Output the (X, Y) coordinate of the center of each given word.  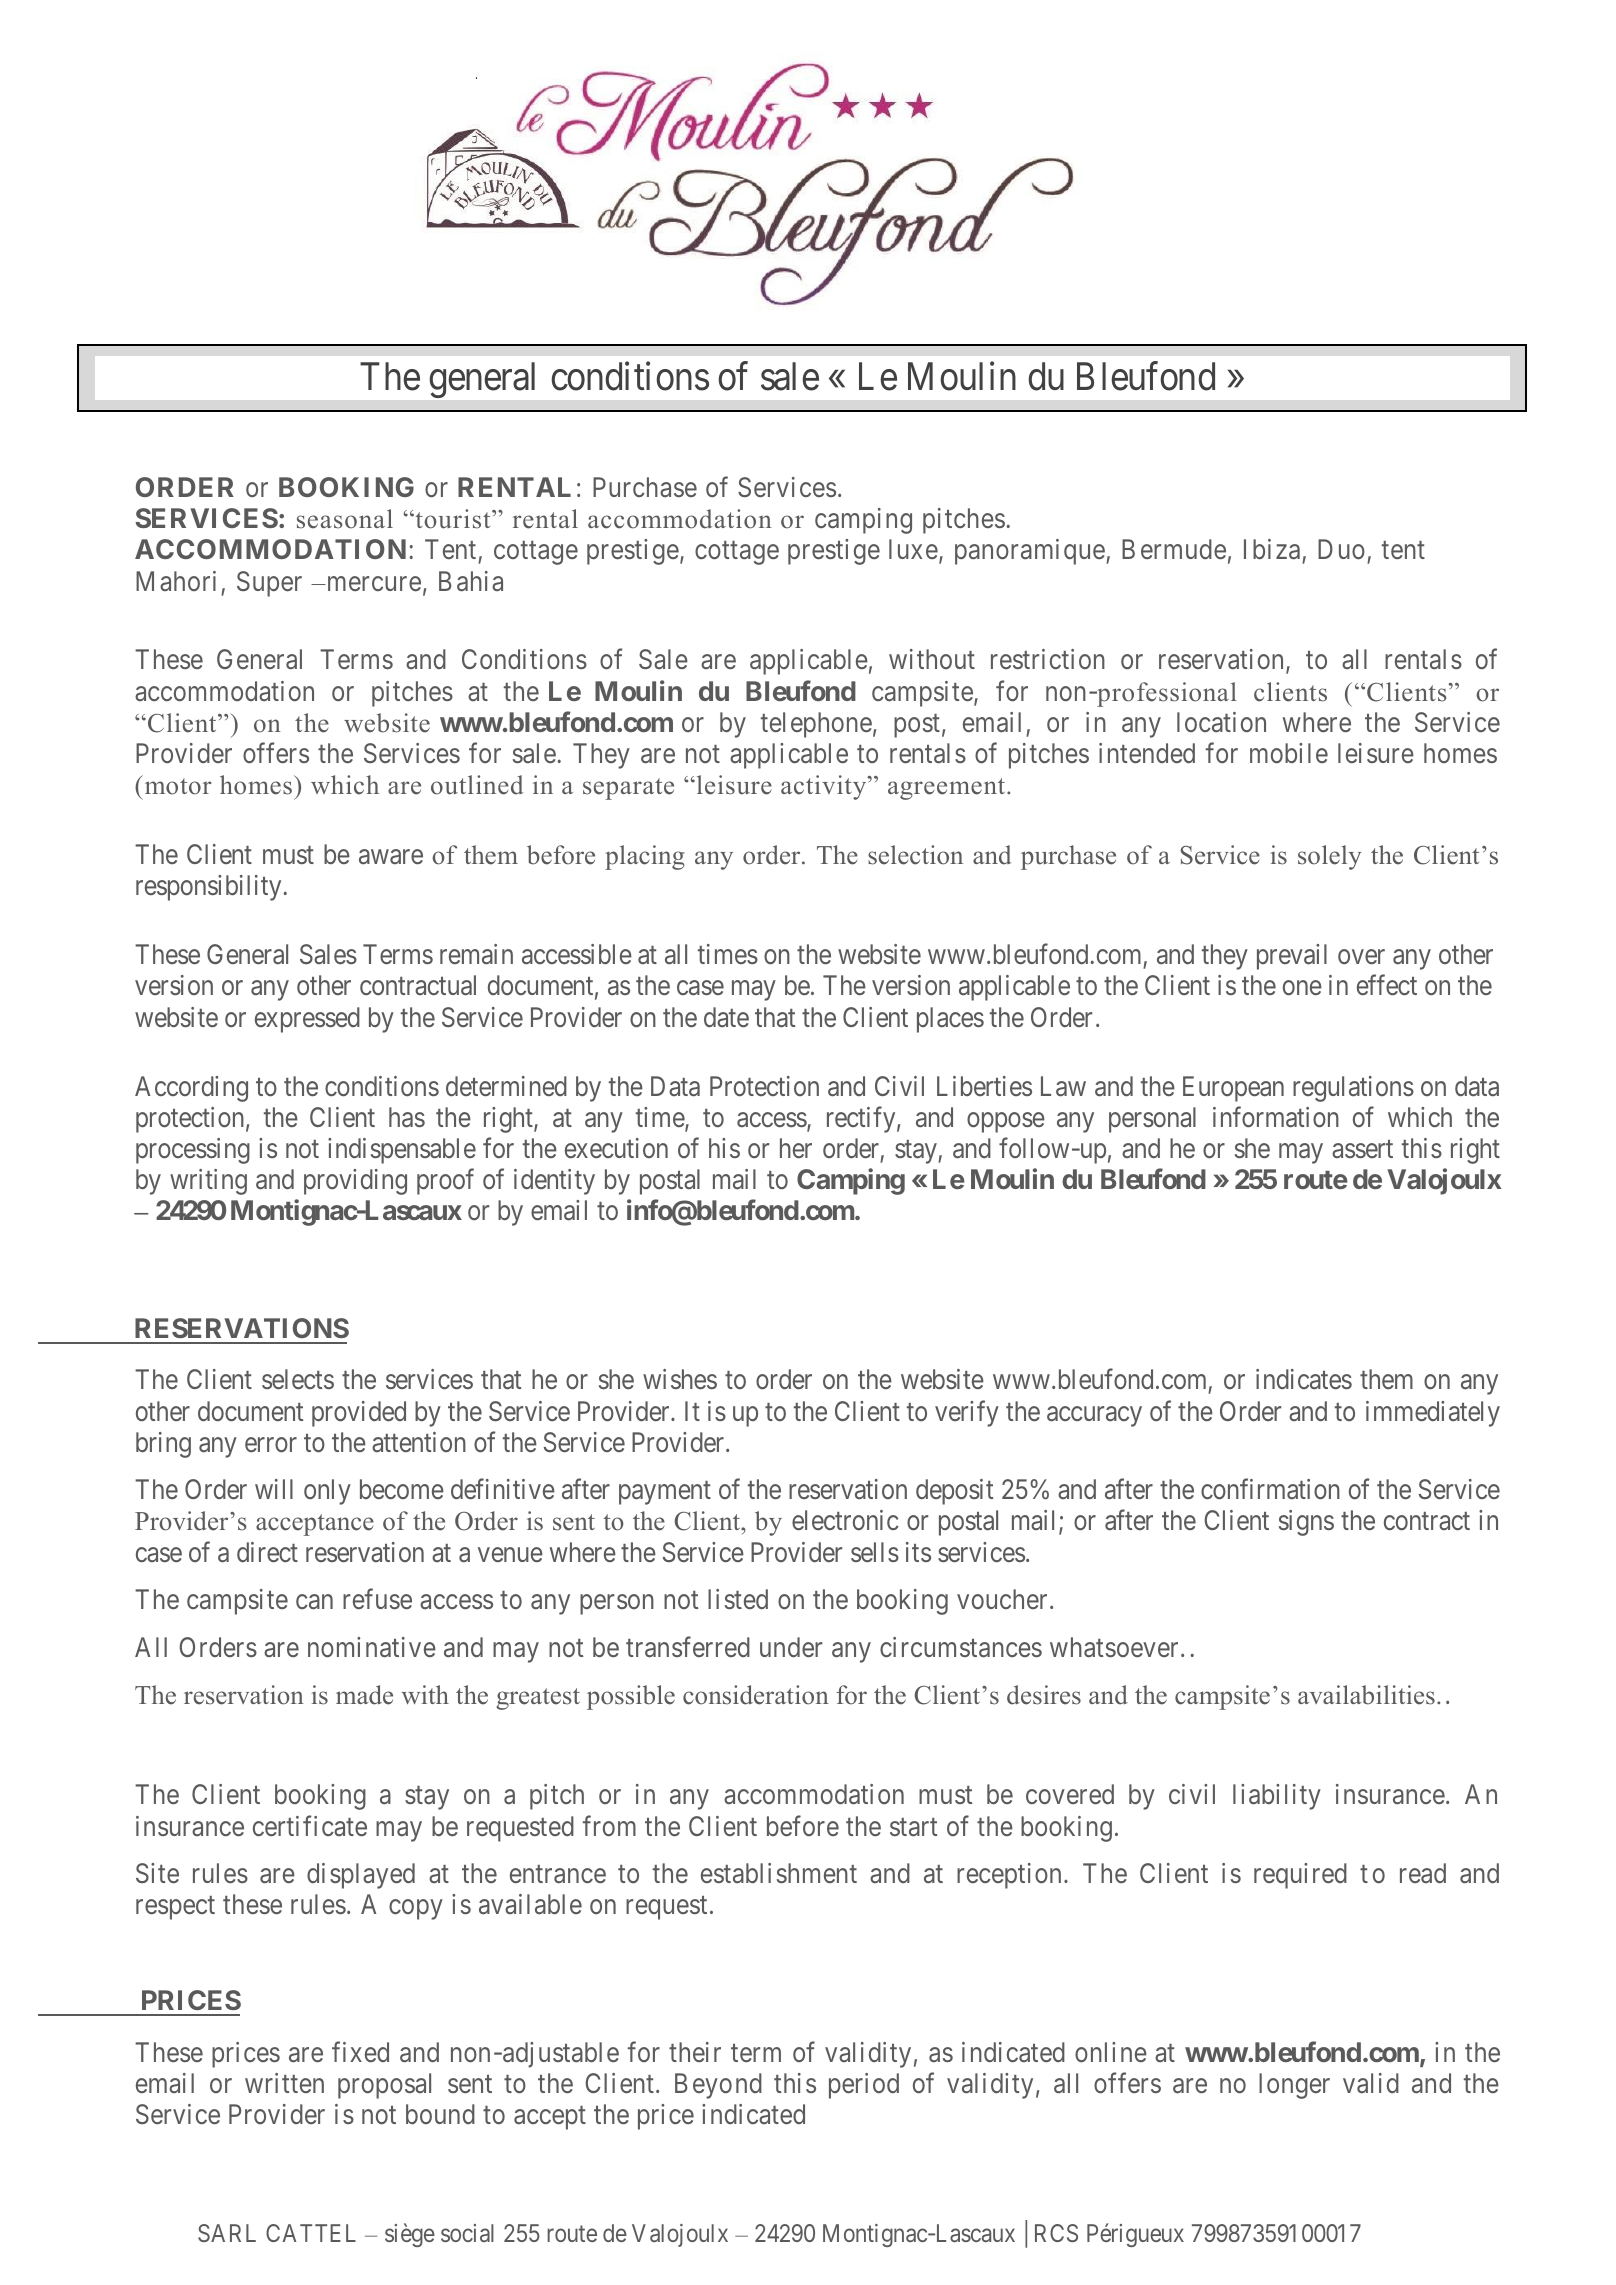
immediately (1433, 1414)
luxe (913, 549)
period (864, 2086)
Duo (1341, 549)
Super (269, 584)
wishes (680, 1379)
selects (298, 1379)
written (284, 2083)
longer (1294, 2086)
